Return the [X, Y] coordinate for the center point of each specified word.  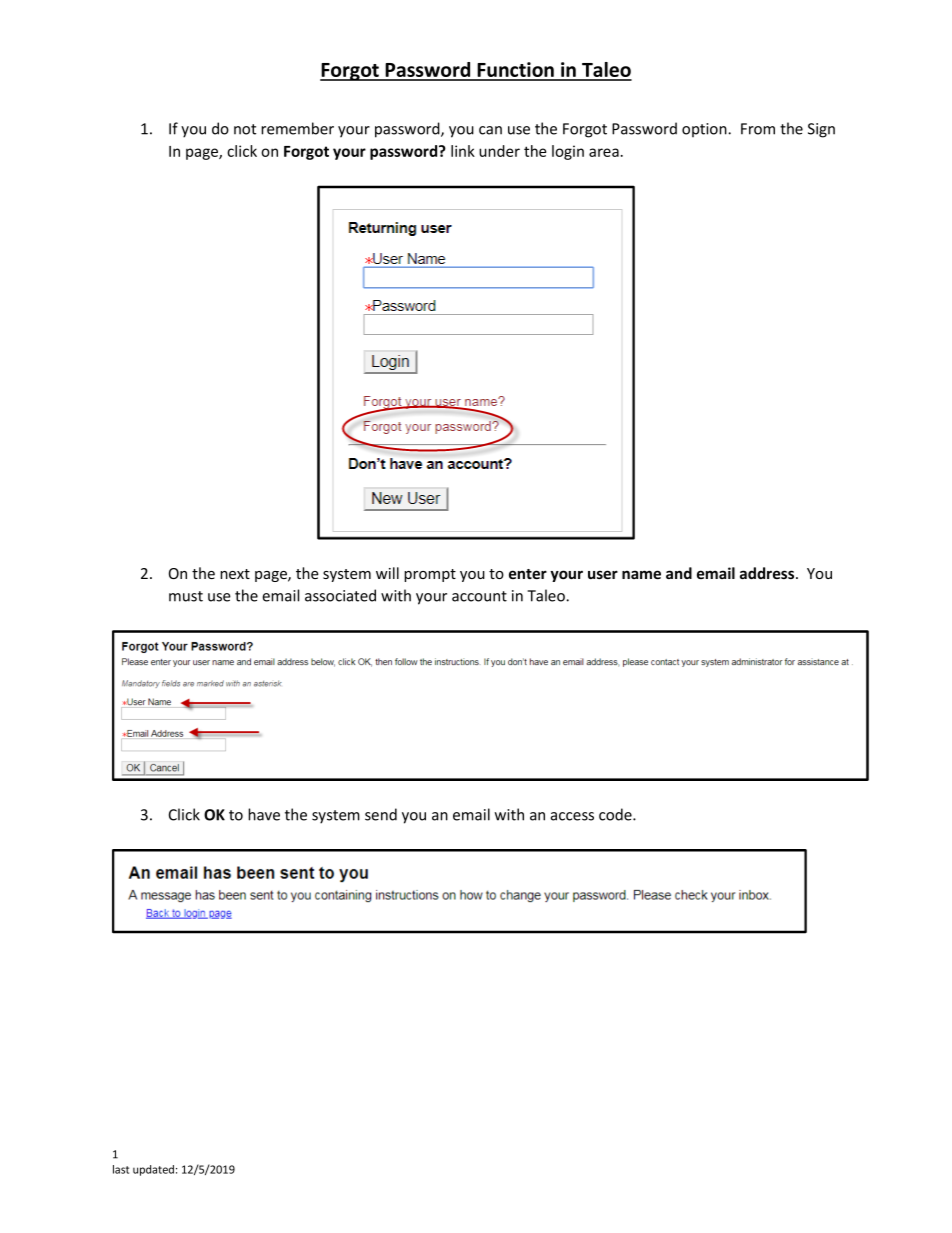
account [479, 596]
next [235, 574]
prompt [430, 575]
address [768, 573]
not [245, 129]
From [758, 129]
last [121, 1169]
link [463, 151]
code [616, 814]
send [381, 814]
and [679, 573]
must [186, 596]
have [264, 814]
